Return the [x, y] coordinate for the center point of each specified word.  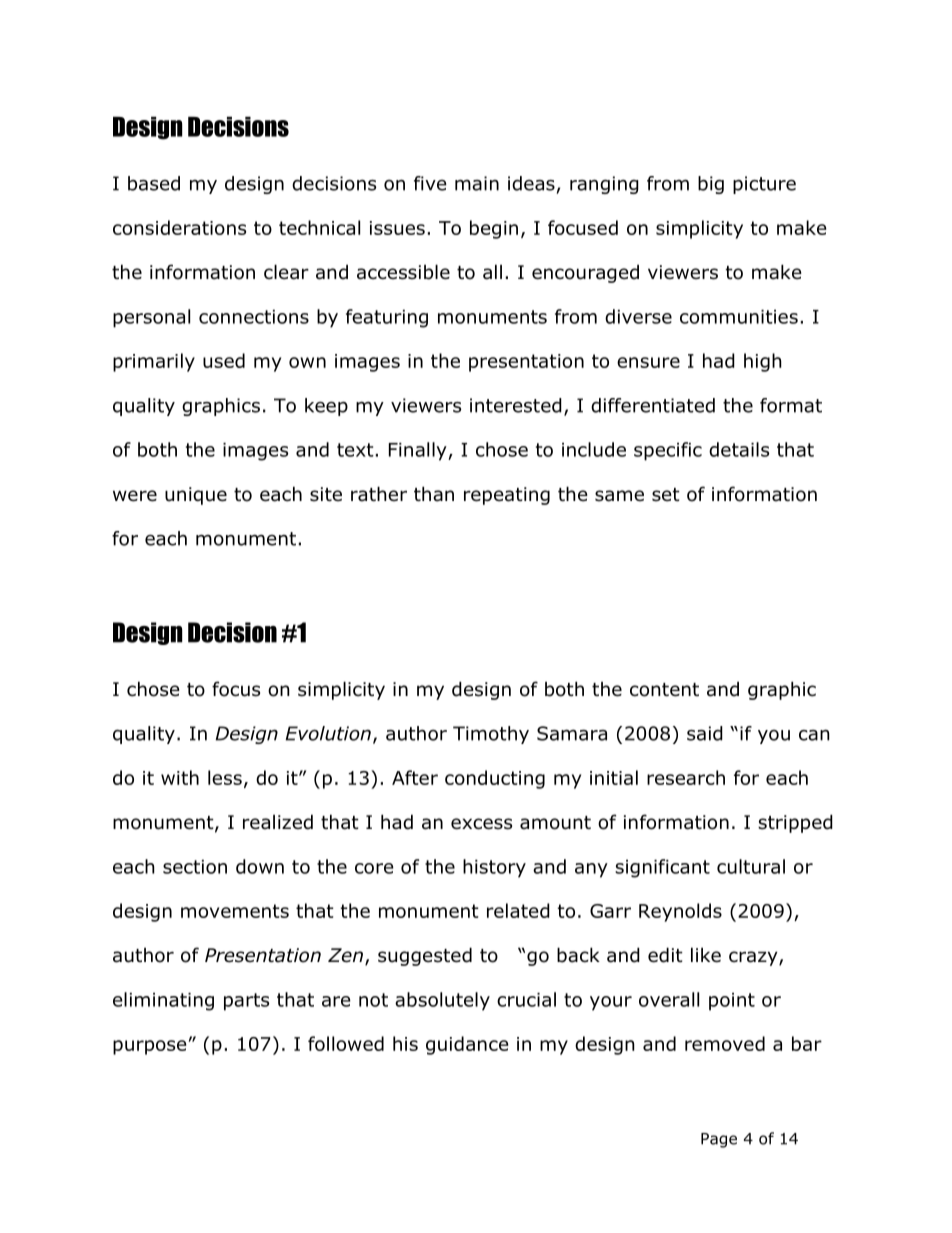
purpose [149, 1047]
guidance [467, 1045]
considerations [179, 227]
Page [719, 1140]
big [711, 185]
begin [494, 229]
